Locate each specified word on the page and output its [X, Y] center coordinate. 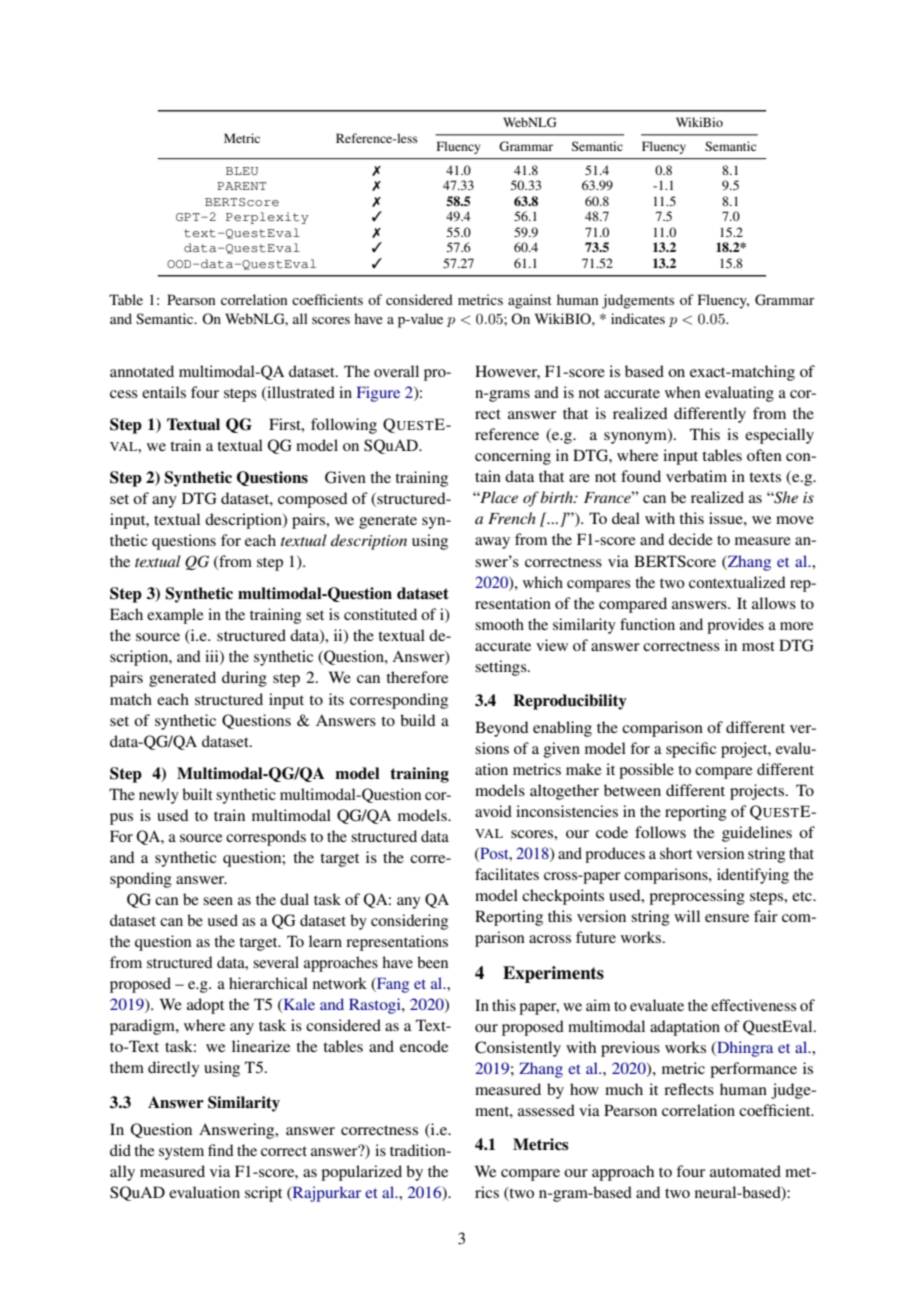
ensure [727, 918]
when [682, 392]
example [175, 616]
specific [691, 750]
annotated [142, 371]
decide [691, 539]
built [197, 794]
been [432, 962]
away [492, 543]
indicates [638, 318]
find [221, 1150]
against [530, 301]
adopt [205, 1006]
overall [396, 371]
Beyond [502, 729]
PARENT [241, 186]
